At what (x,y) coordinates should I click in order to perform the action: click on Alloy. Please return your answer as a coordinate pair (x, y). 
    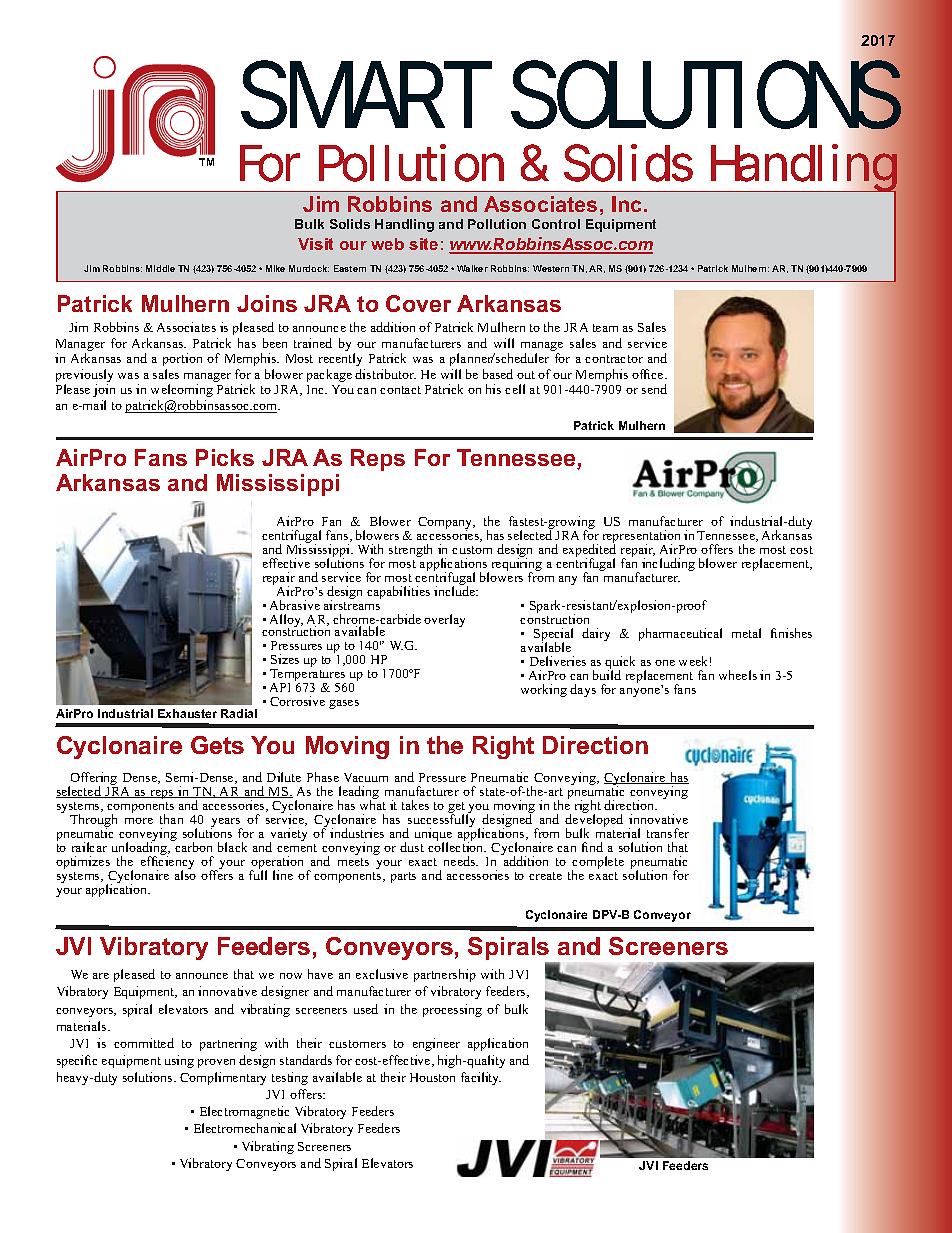
    Looking at the image, I should click on (286, 622).
